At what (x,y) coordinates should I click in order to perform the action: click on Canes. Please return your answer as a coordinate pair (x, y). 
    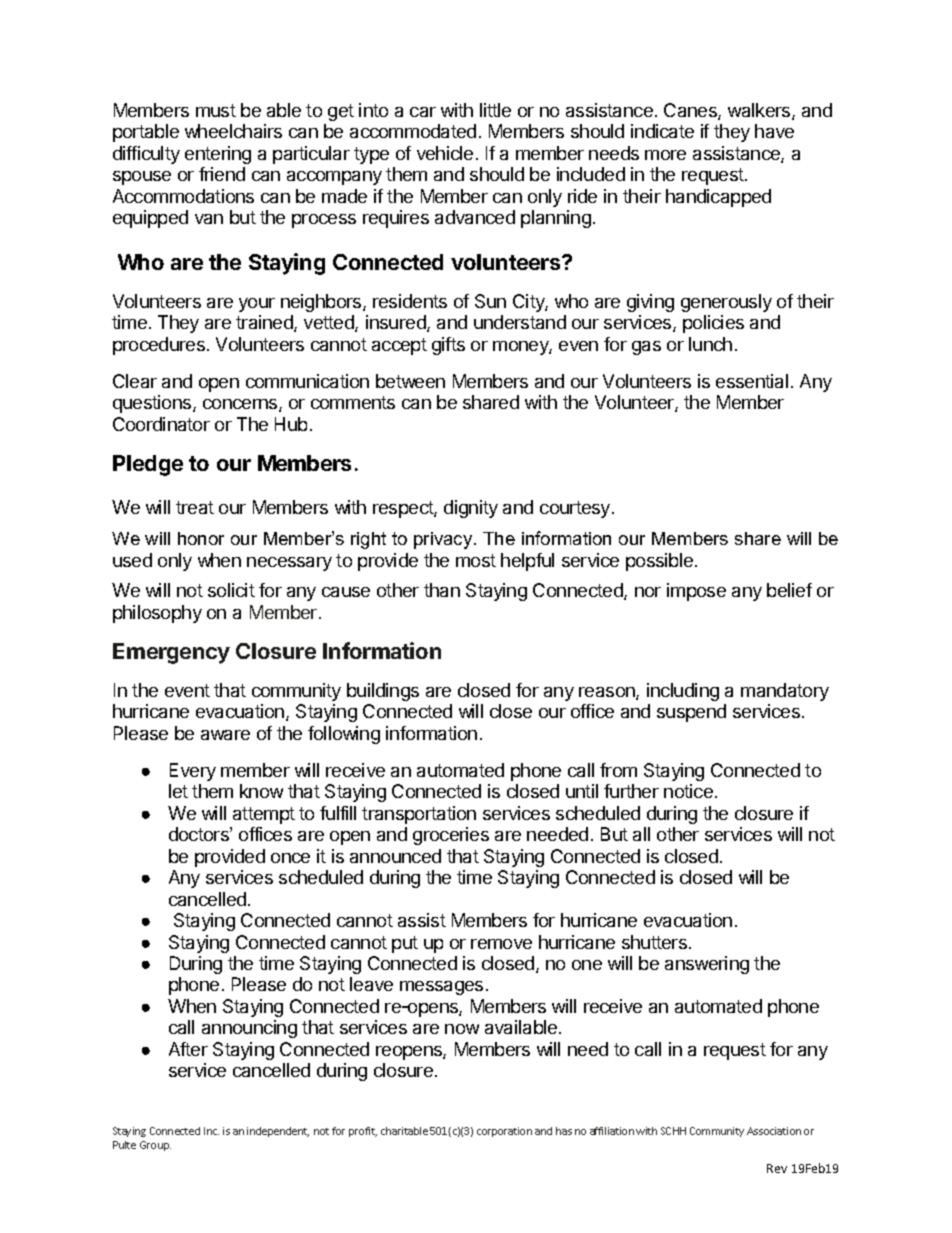
    Looking at the image, I should click on (691, 111).
